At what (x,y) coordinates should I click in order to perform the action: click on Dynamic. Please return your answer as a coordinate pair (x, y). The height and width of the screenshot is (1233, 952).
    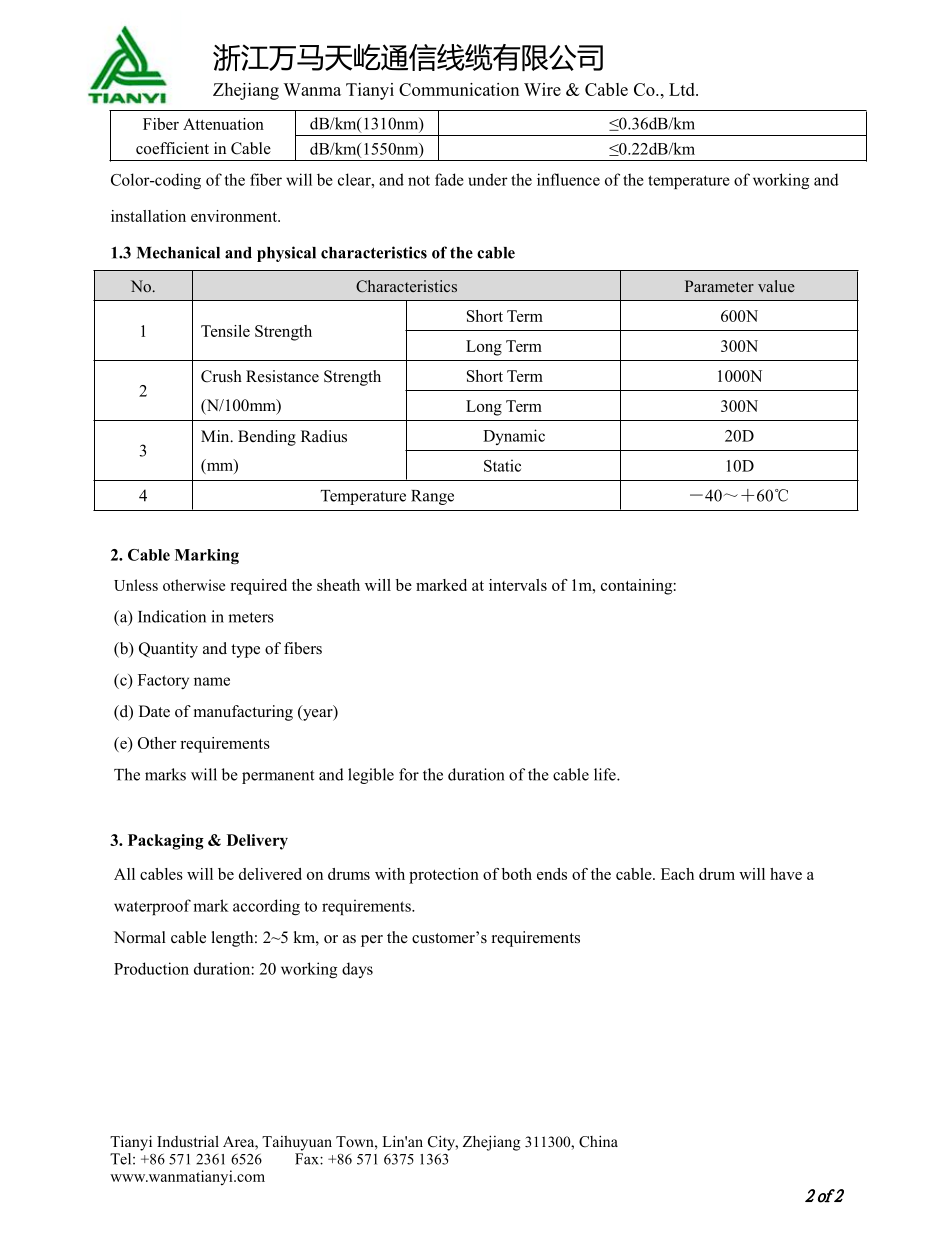
    Looking at the image, I should click on (514, 437).
